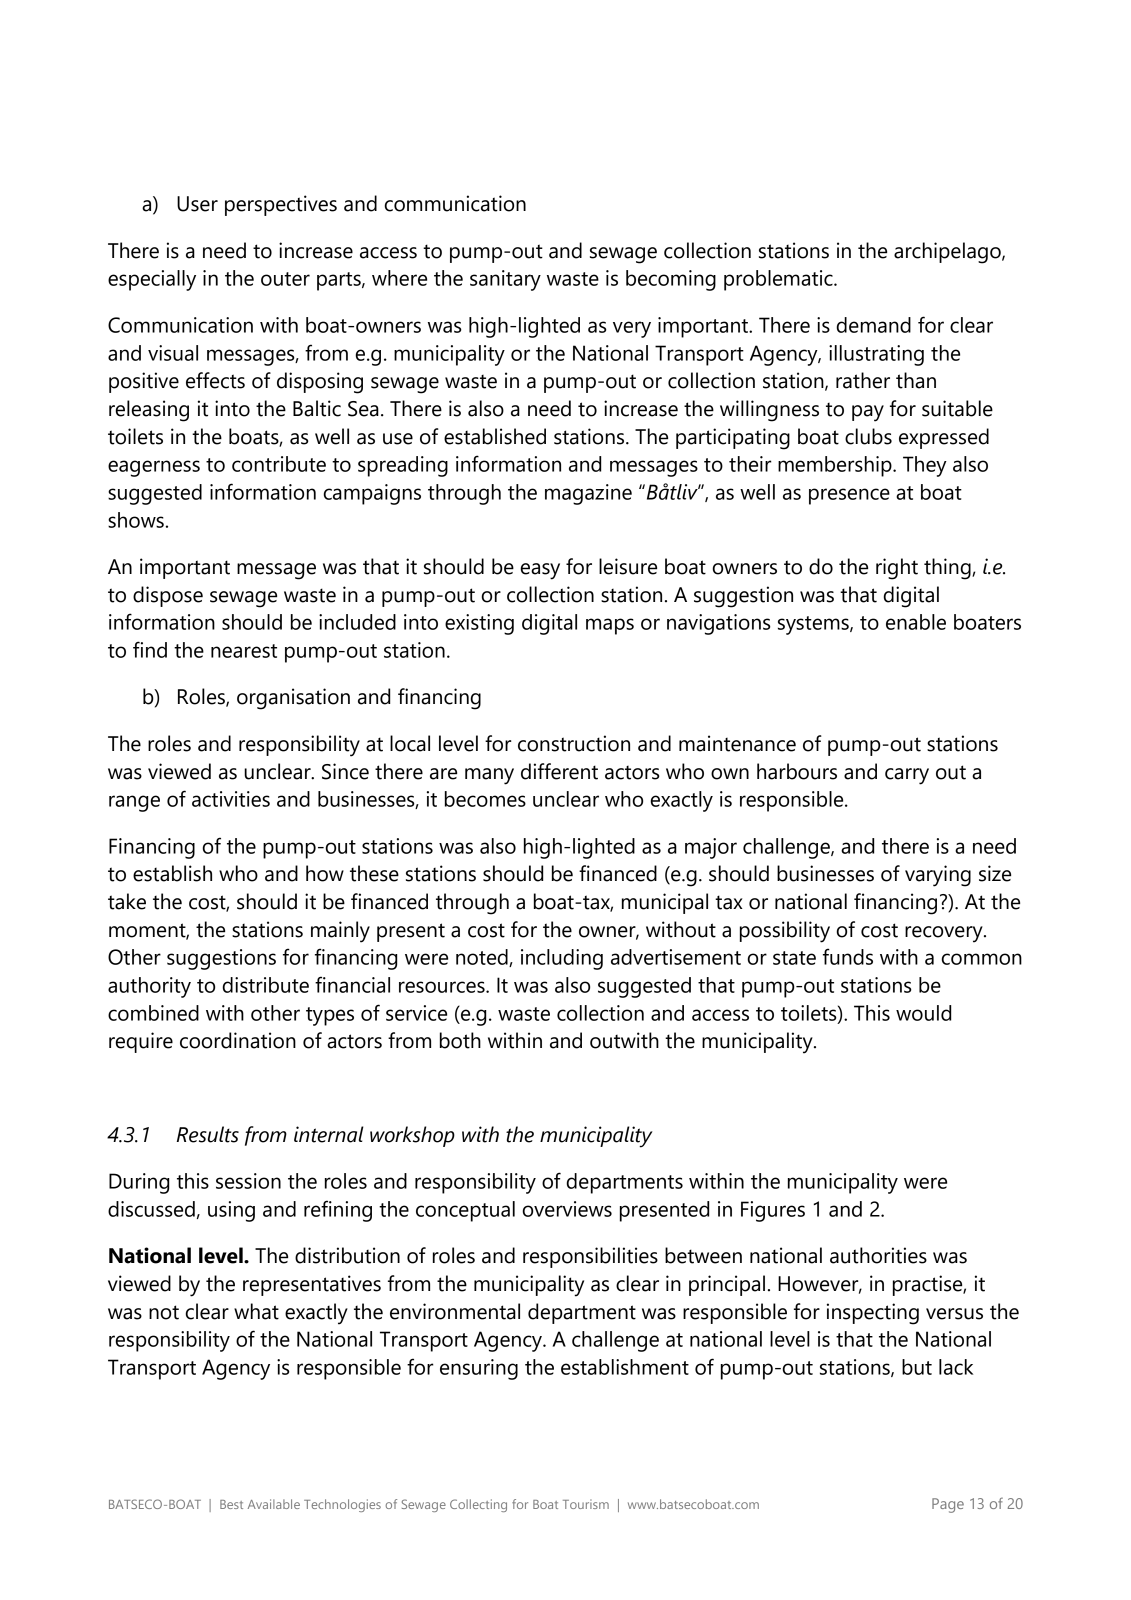 The width and height of the document is (1131, 1600). I want to click on Tourism, so click(586, 1504).
